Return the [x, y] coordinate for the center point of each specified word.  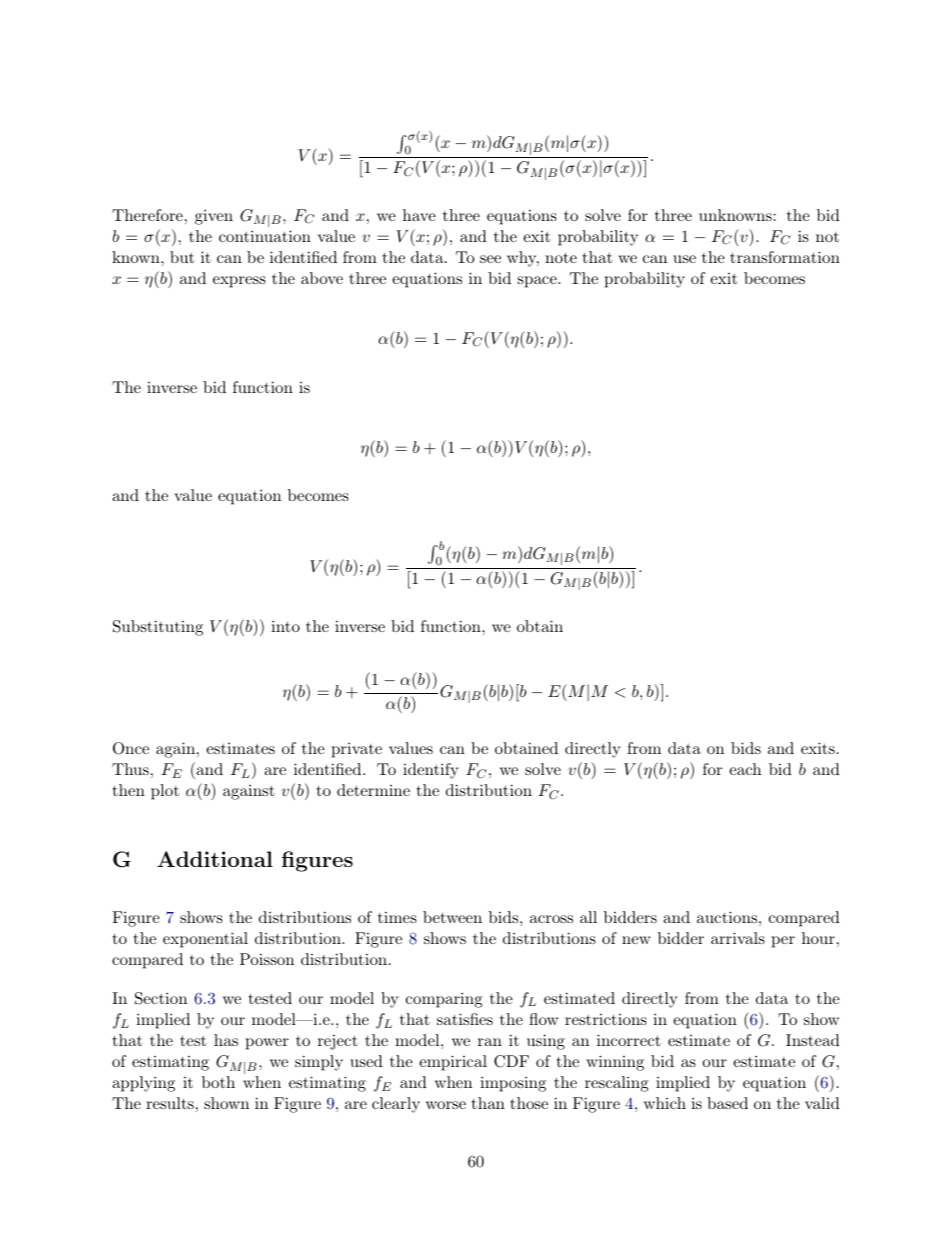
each [745, 769]
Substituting [158, 628]
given [214, 217]
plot [165, 792]
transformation [785, 257]
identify [431, 771]
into [285, 626]
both [218, 1082]
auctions [727, 917]
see [490, 259]
